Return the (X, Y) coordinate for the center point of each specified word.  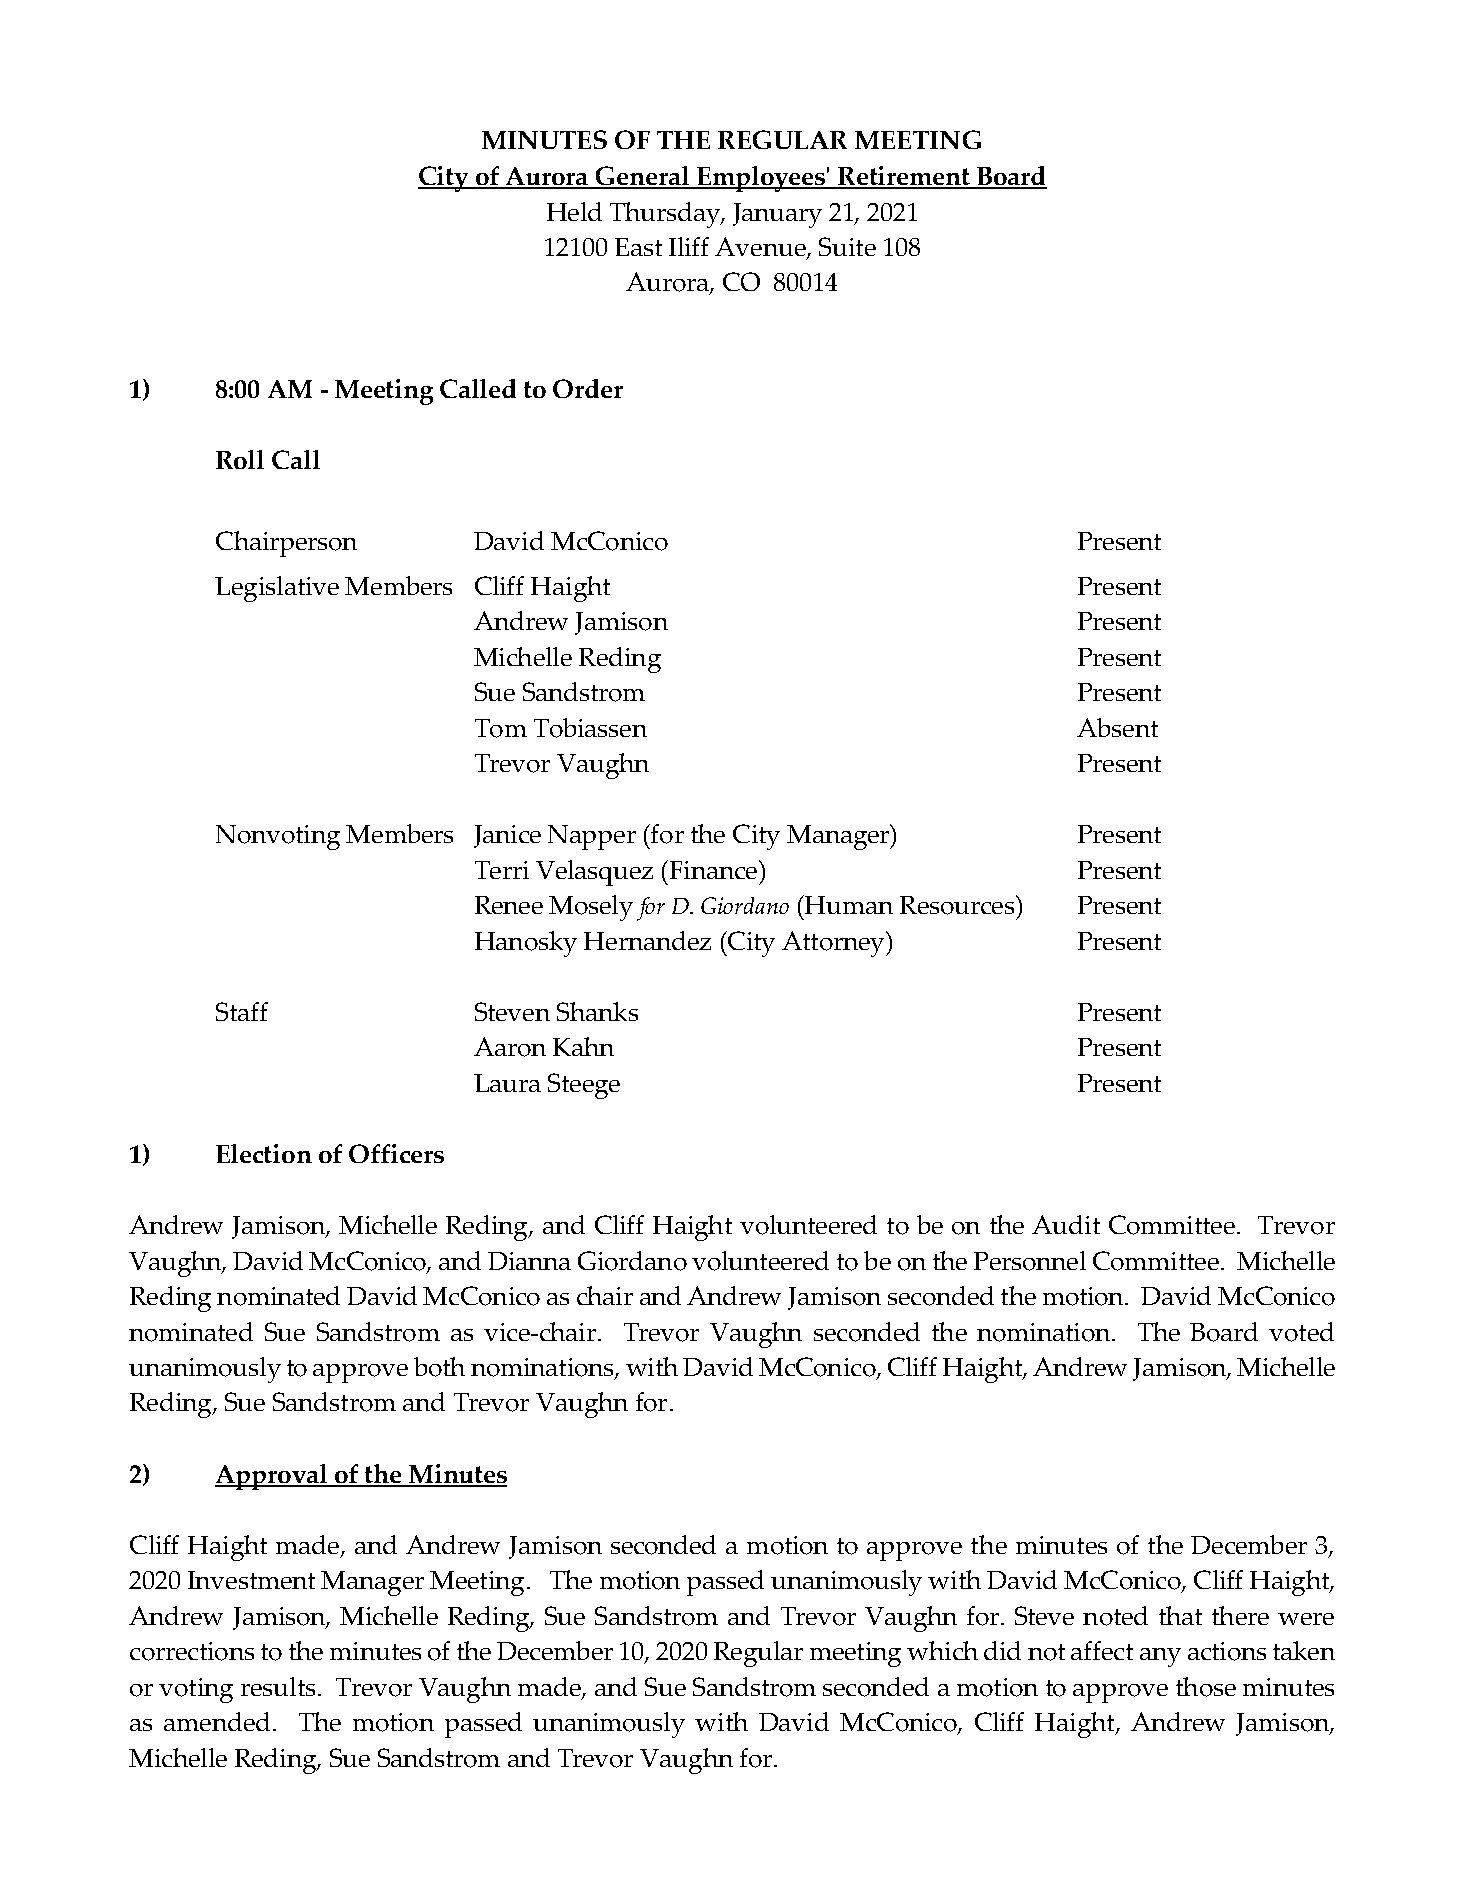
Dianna (529, 1261)
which (942, 1650)
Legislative (277, 589)
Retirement (904, 177)
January (777, 215)
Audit (1066, 1224)
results (278, 1686)
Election (264, 1153)
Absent (1117, 727)
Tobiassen (590, 728)
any (1160, 1657)
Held (574, 211)
